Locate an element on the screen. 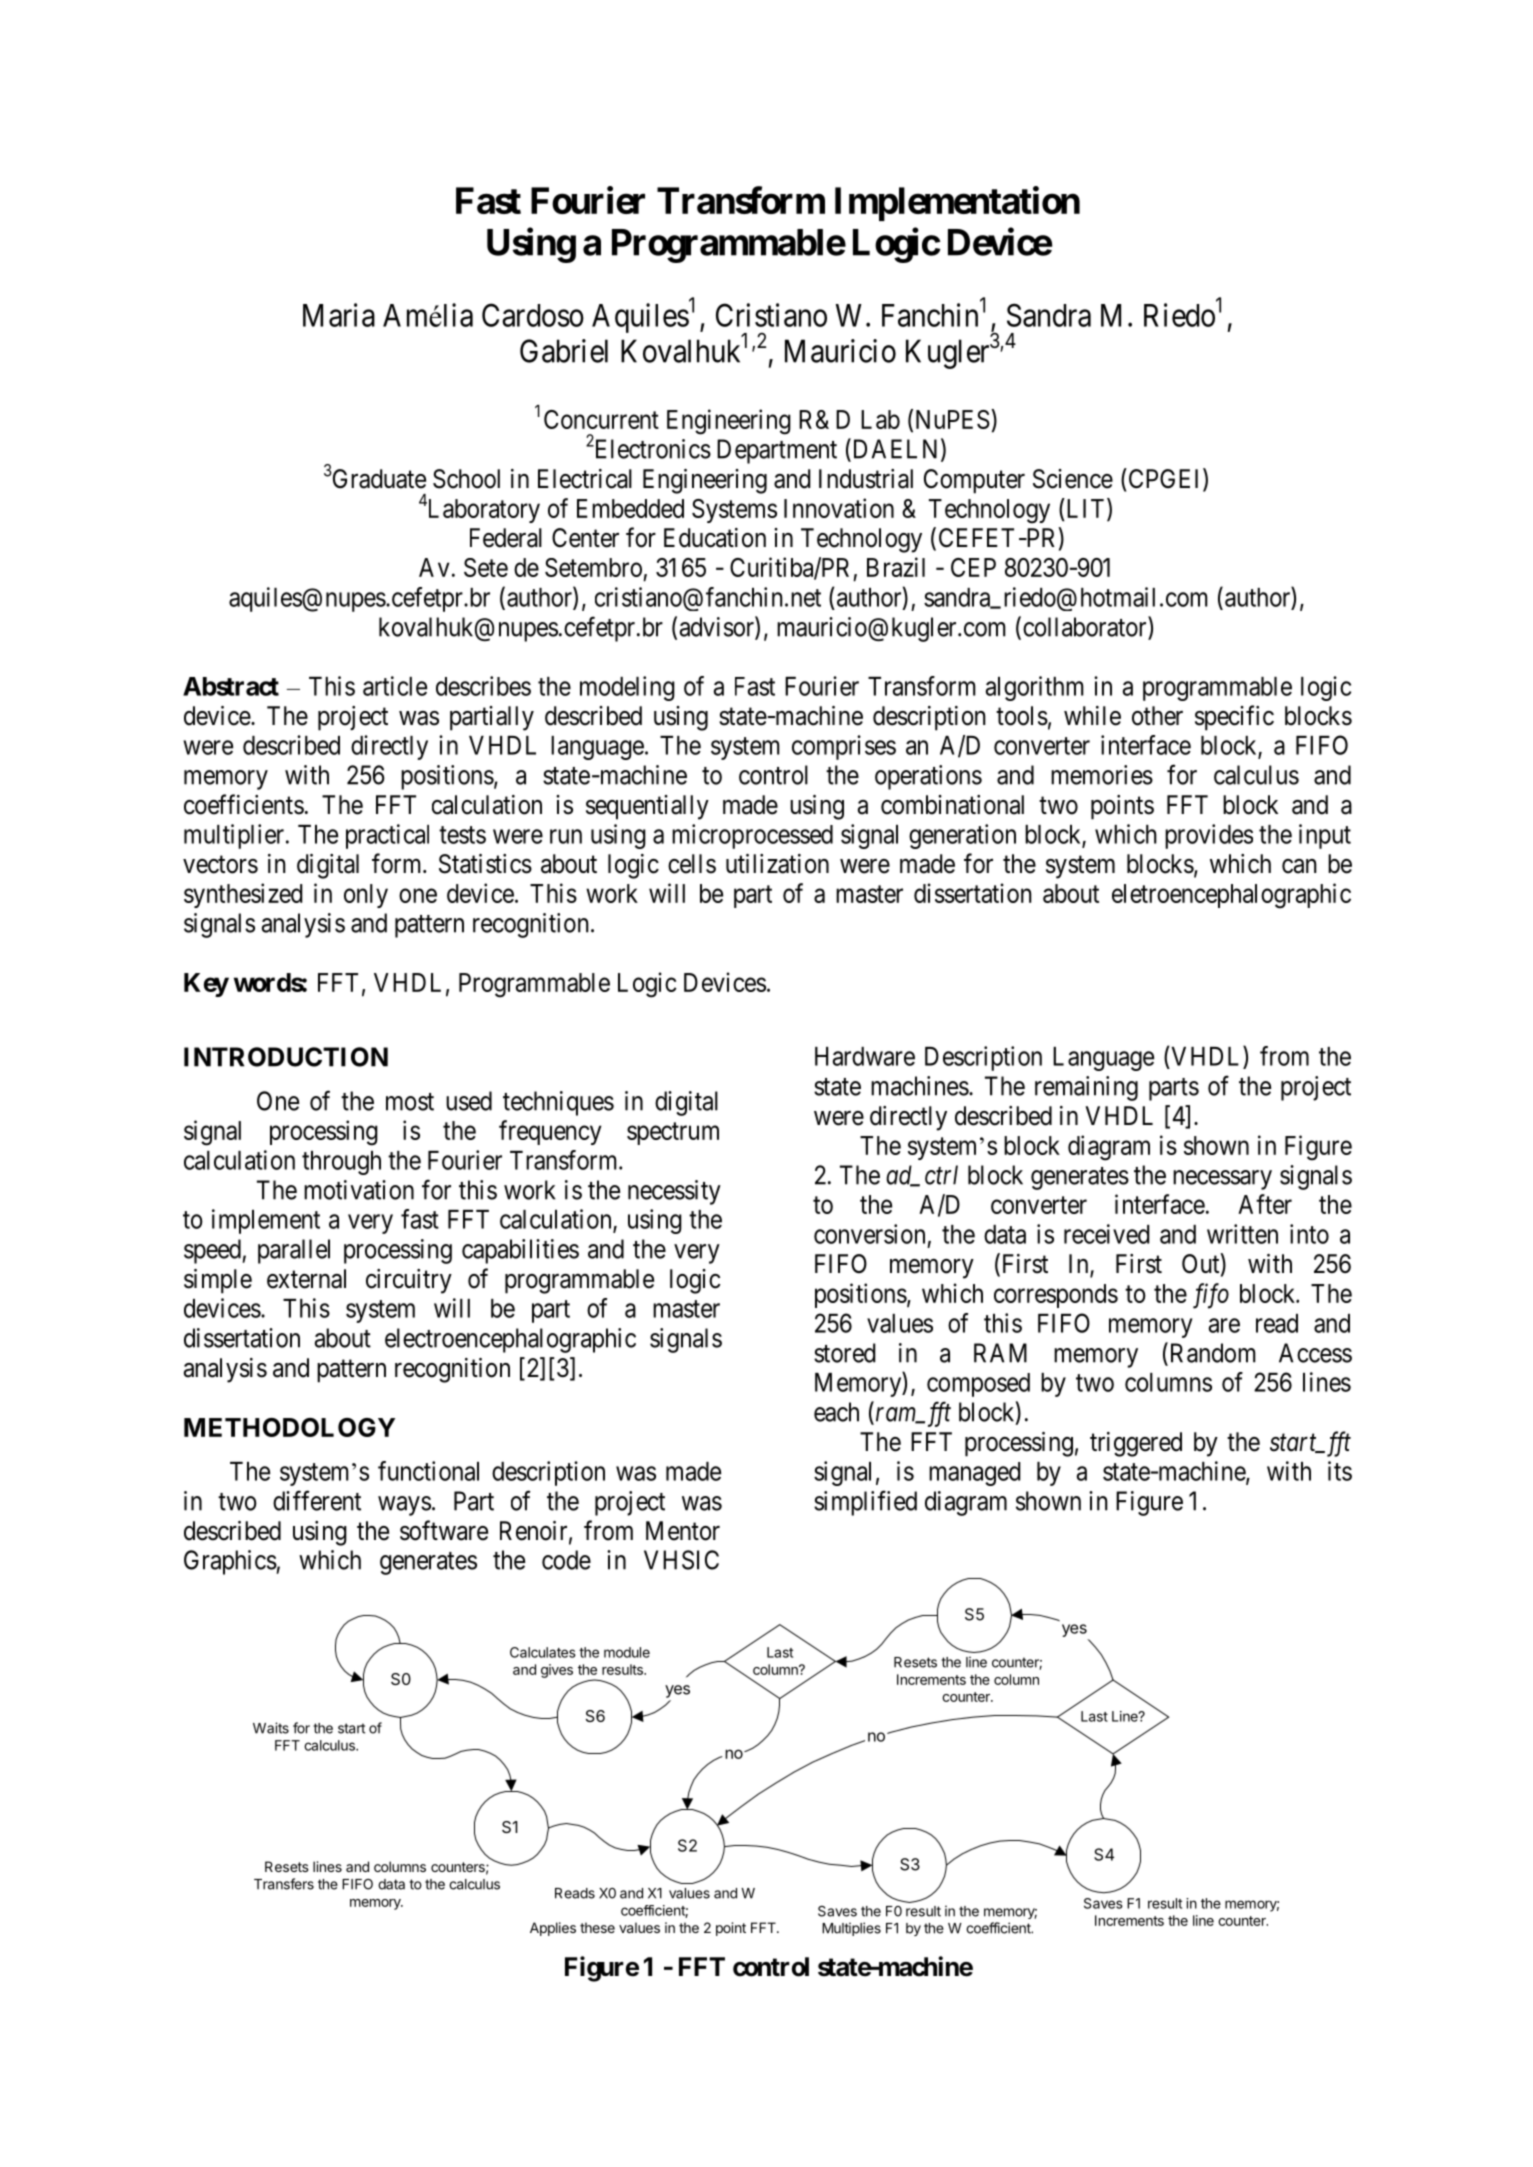 The width and height of the screenshot is (1533, 2167). only is located at coordinates (366, 896).
